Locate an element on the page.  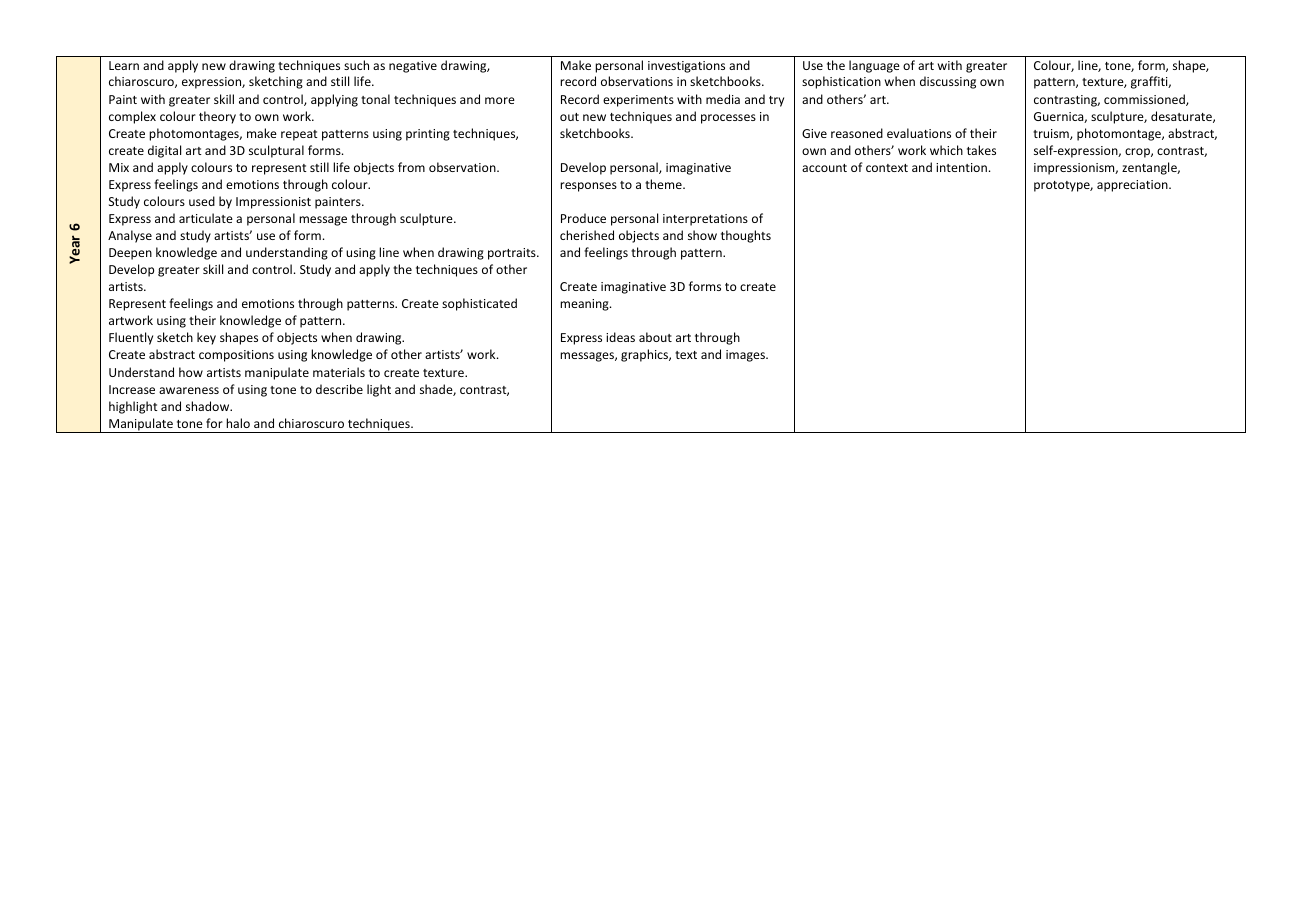
used is located at coordinates (202, 201).
